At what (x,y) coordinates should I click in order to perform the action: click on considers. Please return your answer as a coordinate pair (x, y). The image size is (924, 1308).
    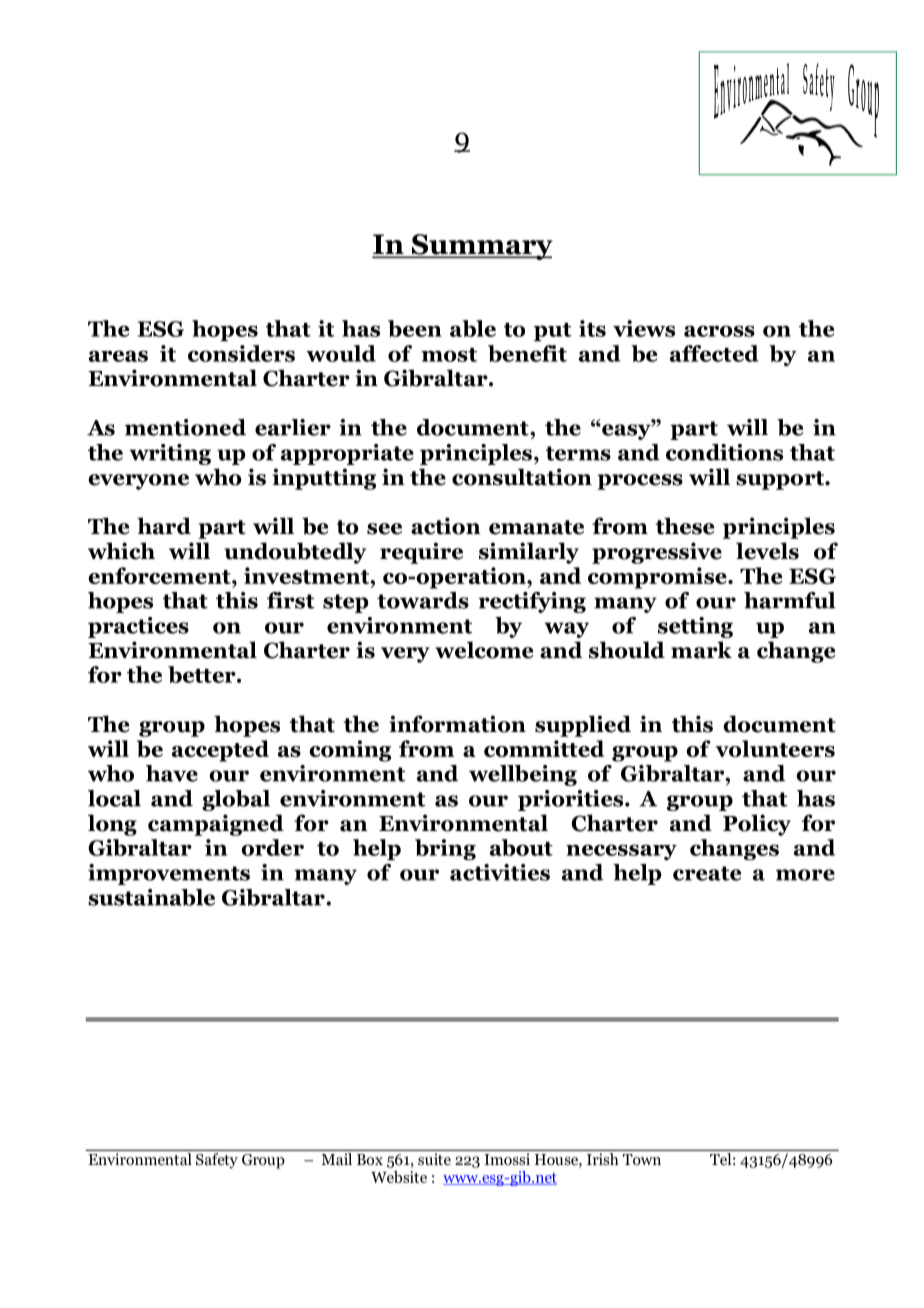
    Looking at the image, I should click on (241, 353).
